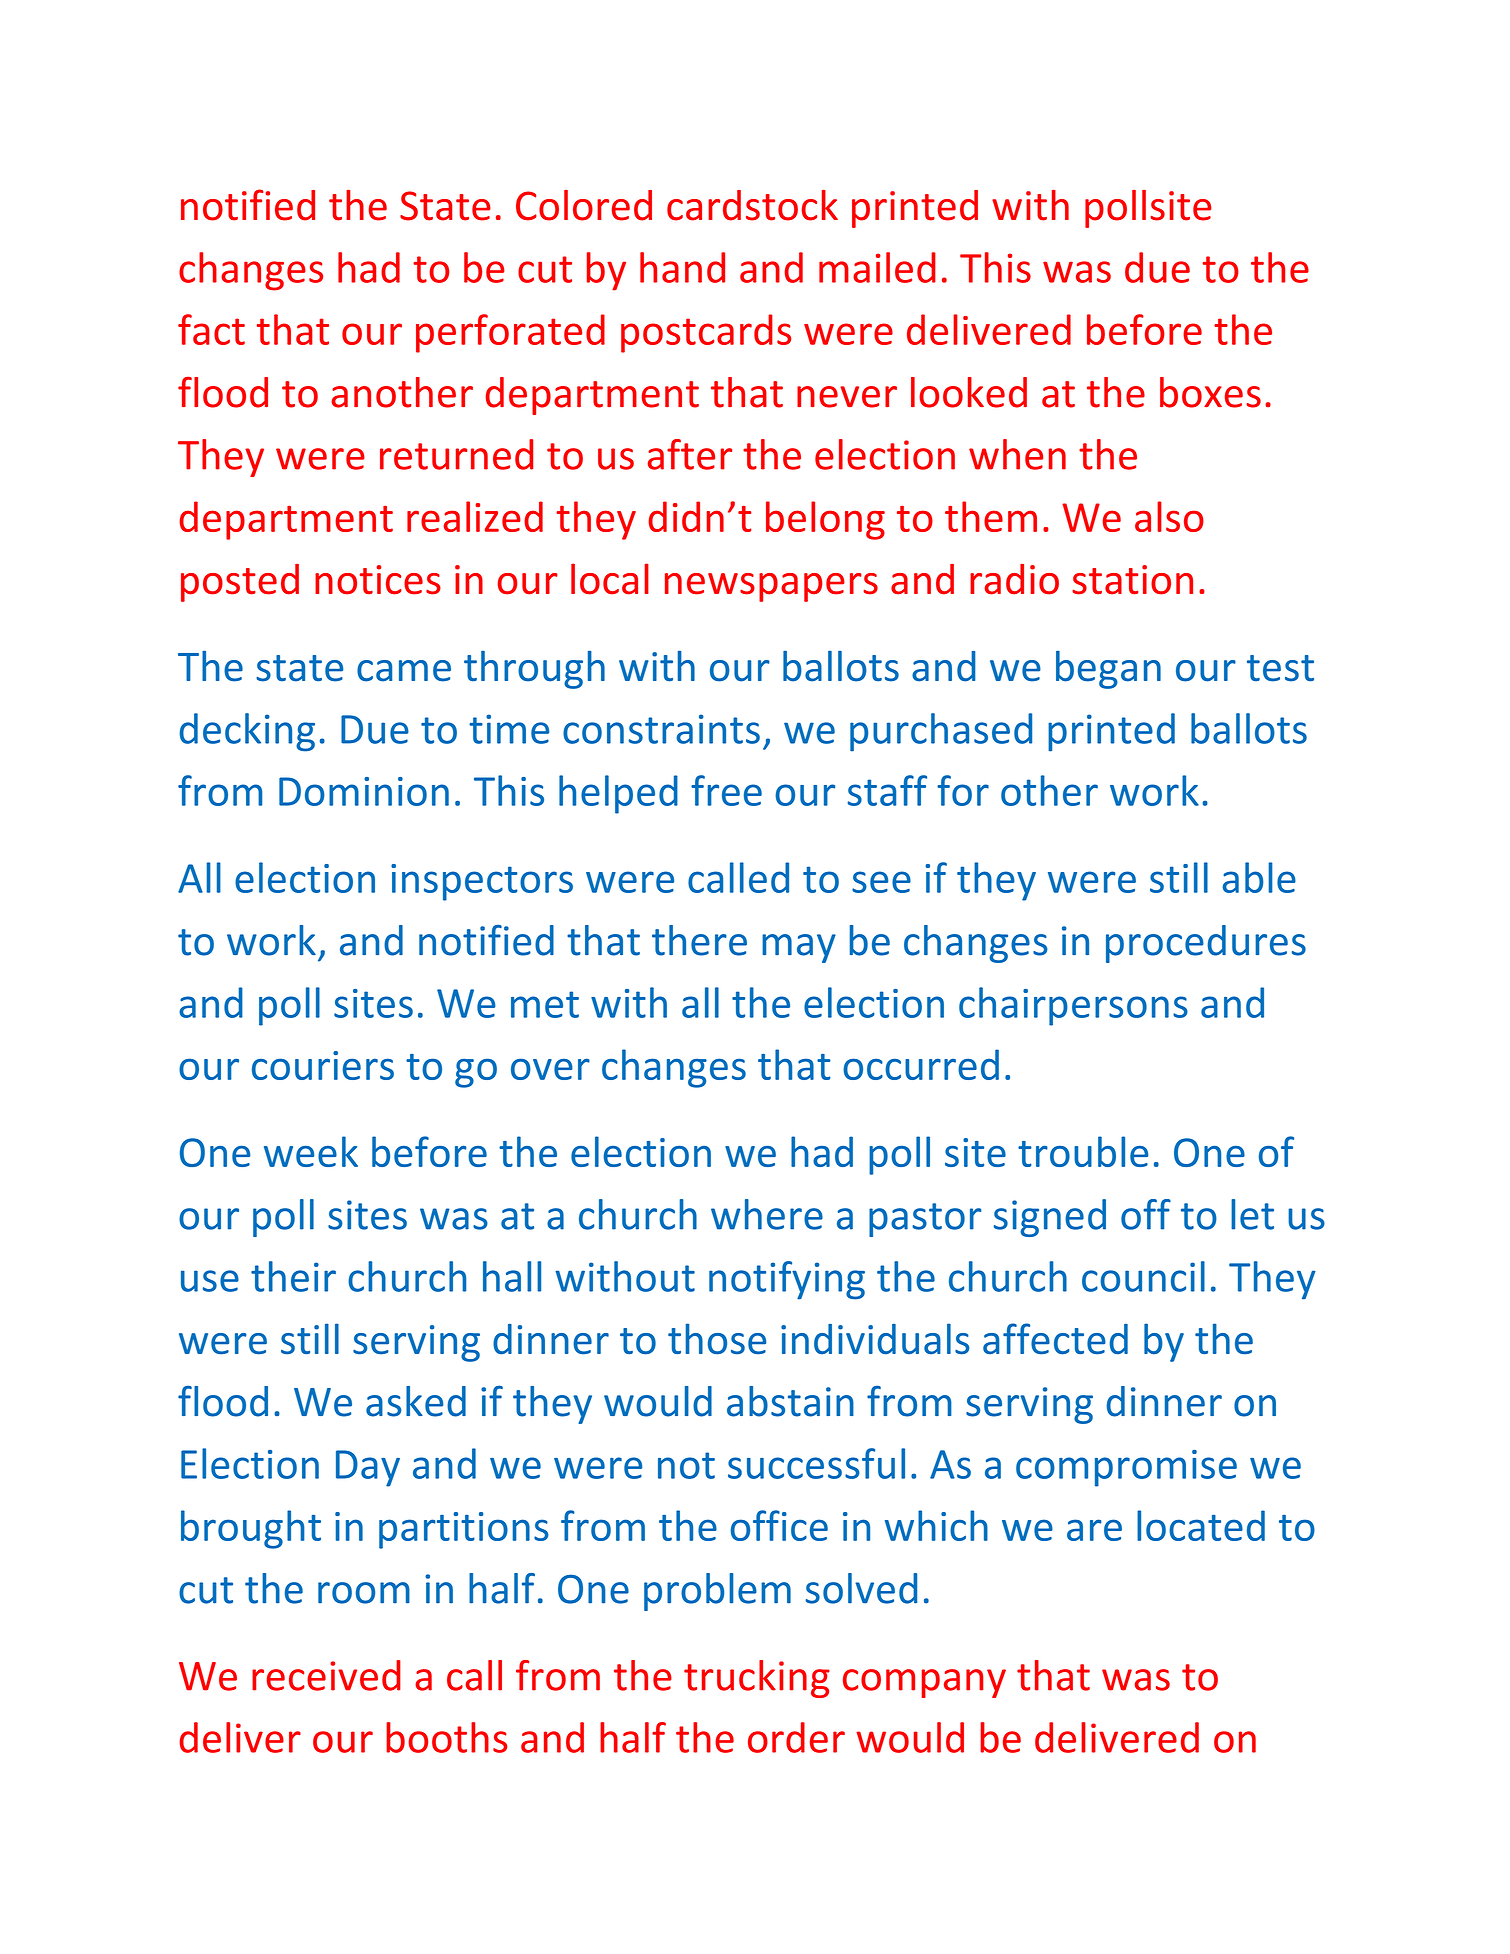 This image has height=1954, width=1510. What do you see at coordinates (1210, 392) in the image?
I see `boxes` at bounding box center [1210, 392].
